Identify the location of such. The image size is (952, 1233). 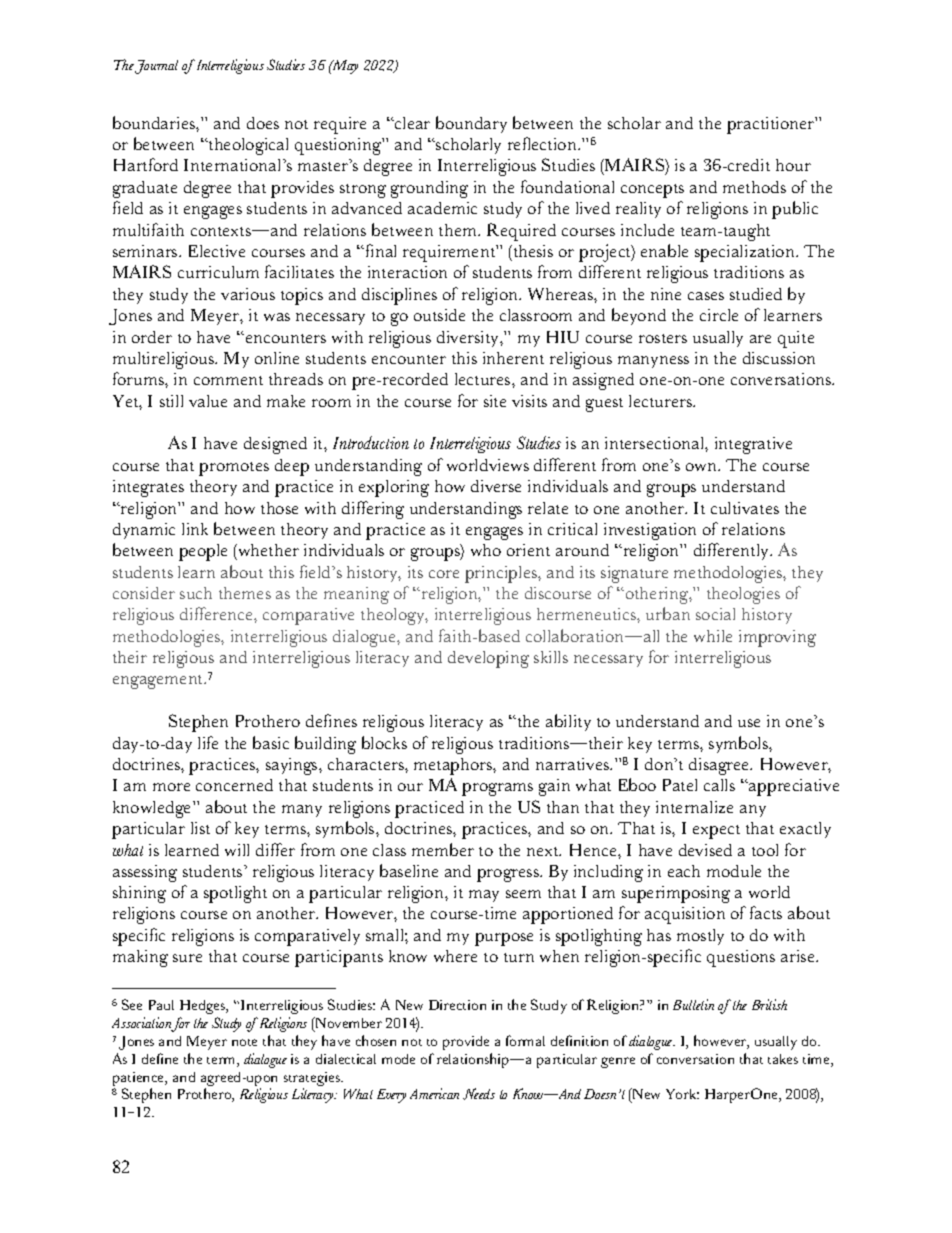
(196, 593).
